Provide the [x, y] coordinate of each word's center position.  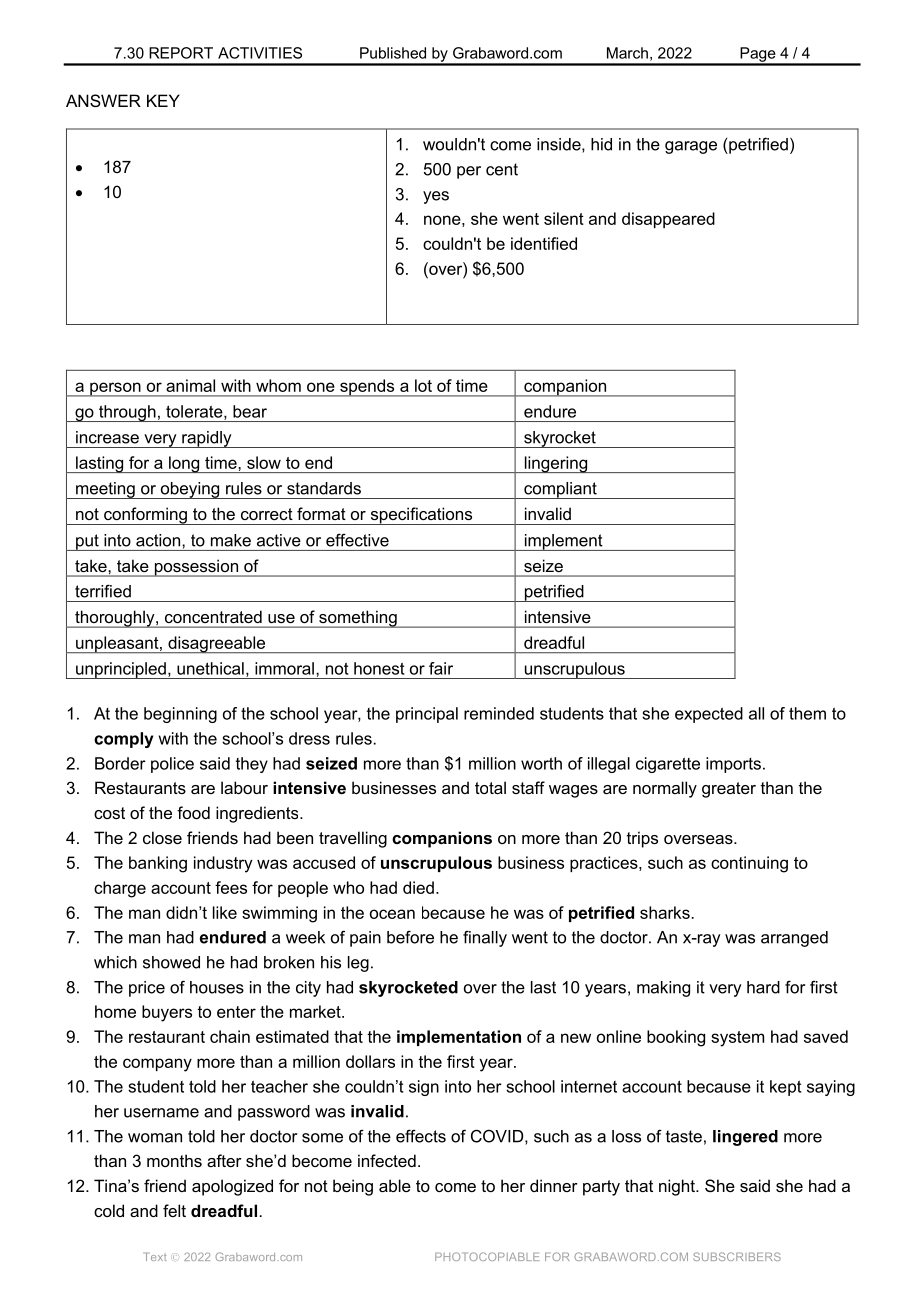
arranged [794, 939]
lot [423, 385]
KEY [163, 100]
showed [171, 962]
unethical [210, 668]
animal [190, 385]
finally [485, 938]
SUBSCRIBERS [737, 1256]
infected [387, 1160]
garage [691, 147]
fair [441, 668]
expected [709, 715]
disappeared [668, 220]
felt [174, 1210]
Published [393, 53]
